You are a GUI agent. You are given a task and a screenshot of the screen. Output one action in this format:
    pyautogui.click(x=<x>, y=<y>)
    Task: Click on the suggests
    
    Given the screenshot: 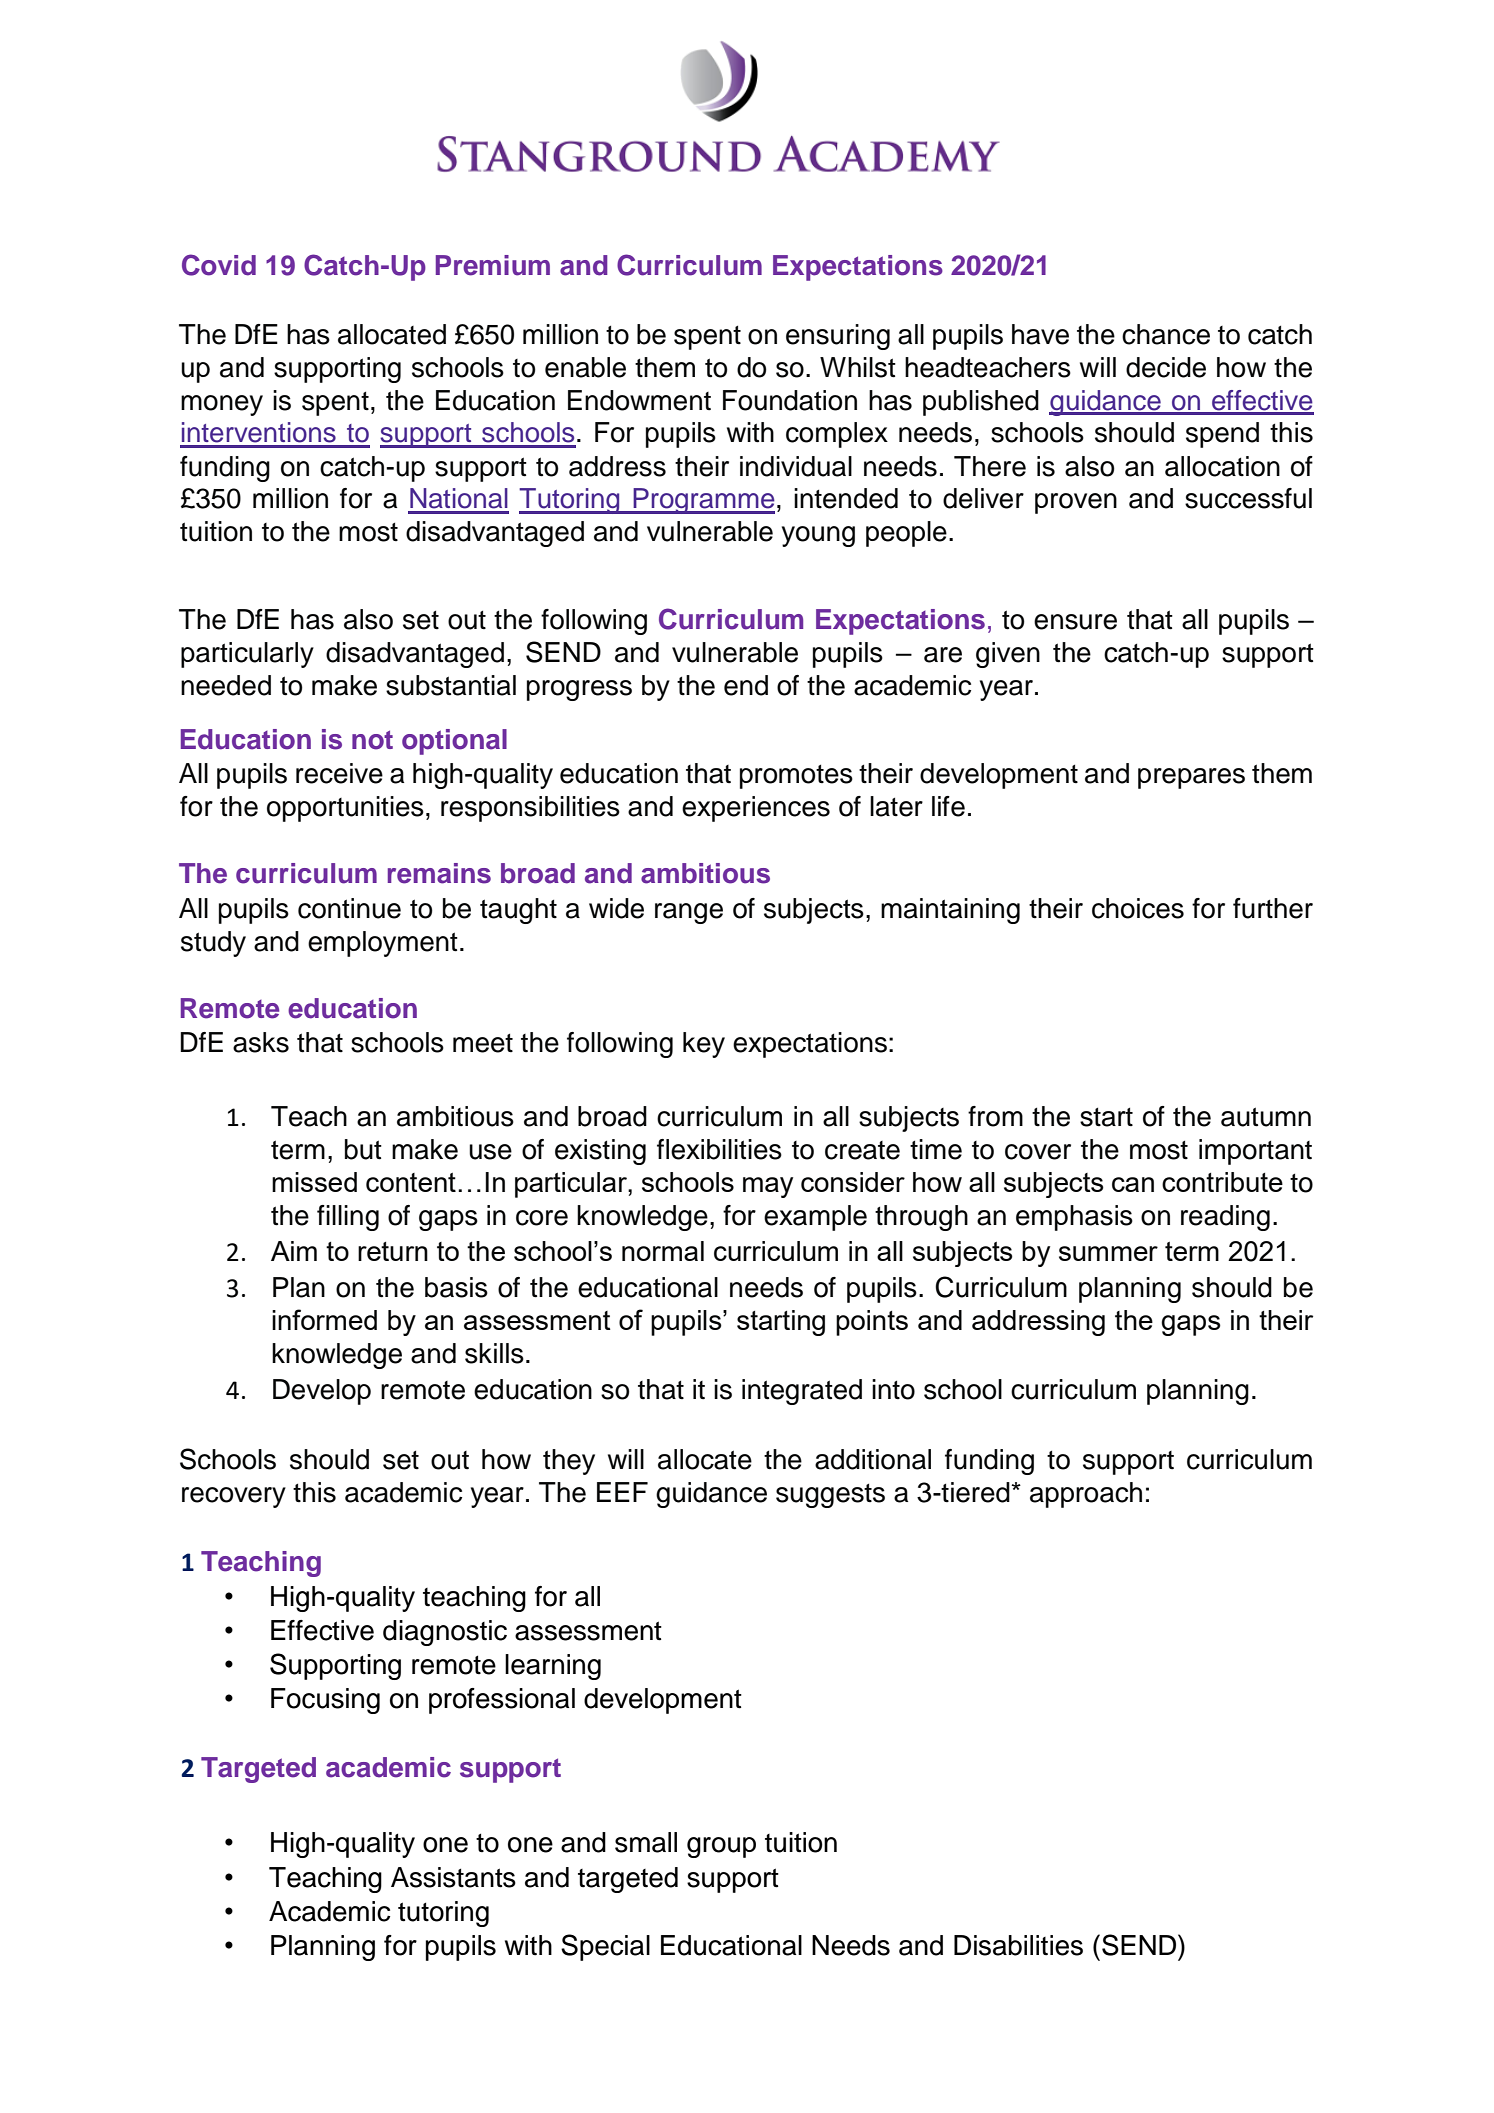 What is the action you would take?
    pyautogui.click(x=830, y=1496)
